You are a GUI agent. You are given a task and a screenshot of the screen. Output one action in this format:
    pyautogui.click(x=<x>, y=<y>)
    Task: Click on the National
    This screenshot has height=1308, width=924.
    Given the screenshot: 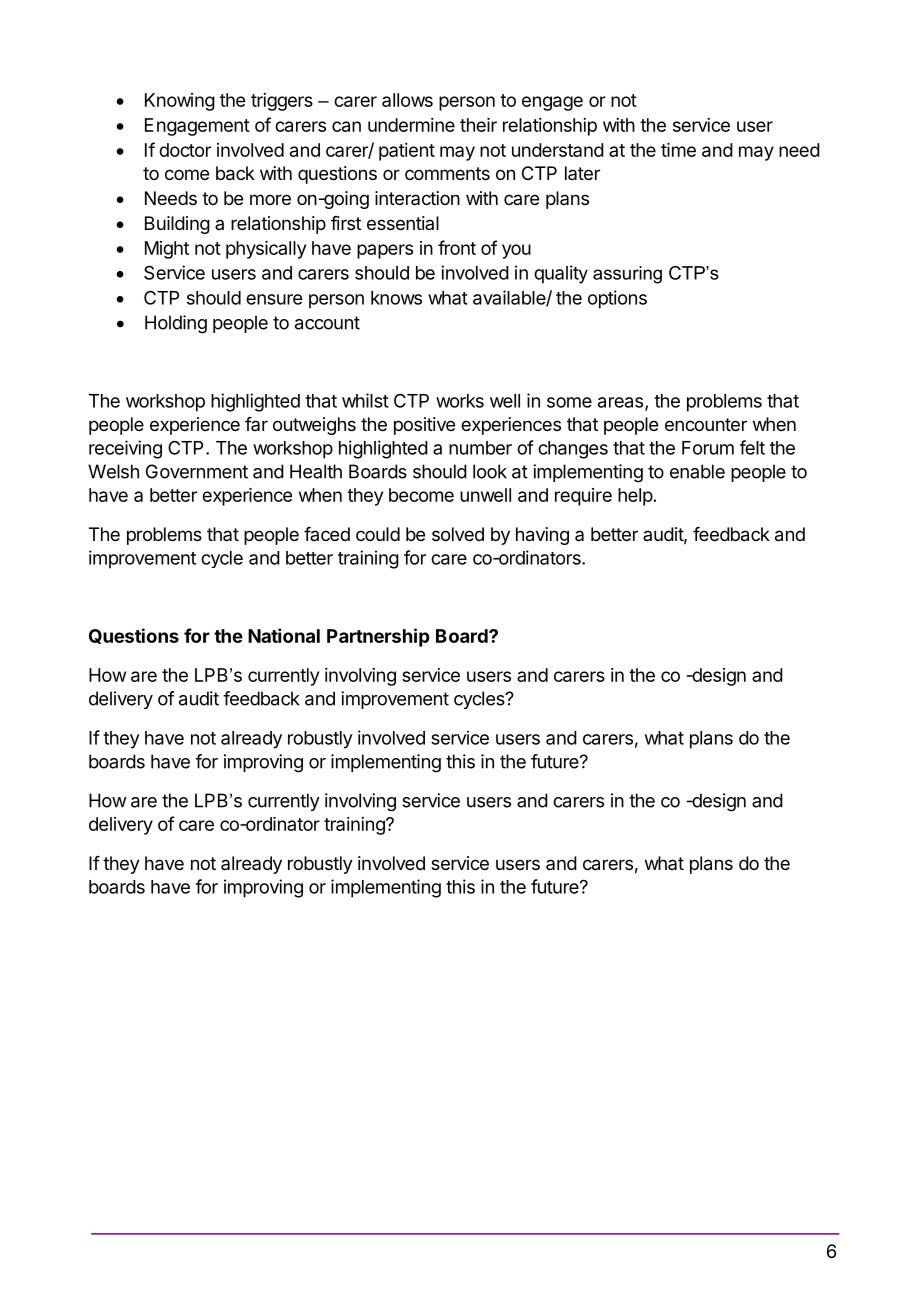 What is the action you would take?
    pyautogui.click(x=284, y=635)
